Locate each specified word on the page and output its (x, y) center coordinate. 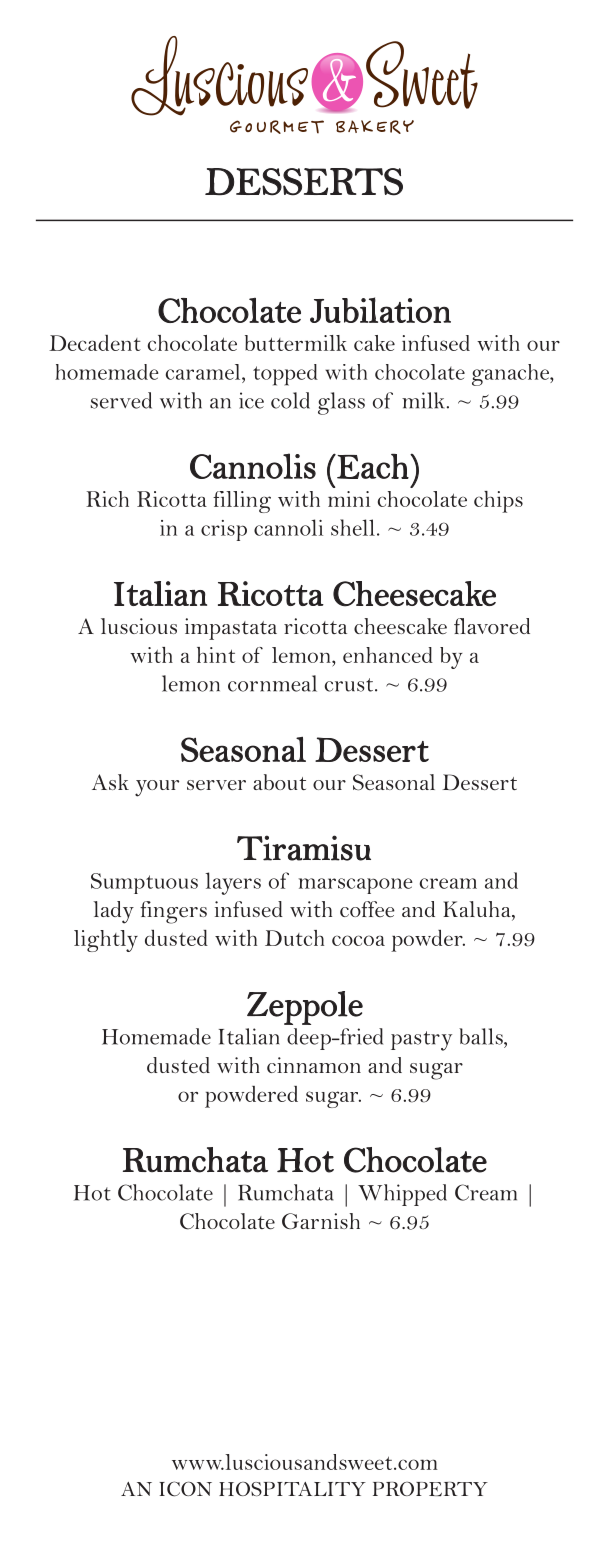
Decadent (95, 343)
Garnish (321, 1221)
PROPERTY (430, 1489)
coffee (367, 909)
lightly (106, 941)
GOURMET (277, 127)
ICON (185, 1489)
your (157, 788)
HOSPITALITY (292, 1489)
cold (290, 400)
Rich (107, 499)
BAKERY (375, 127)
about (279, 782)
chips (498, 502)
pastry (421, 1041)
